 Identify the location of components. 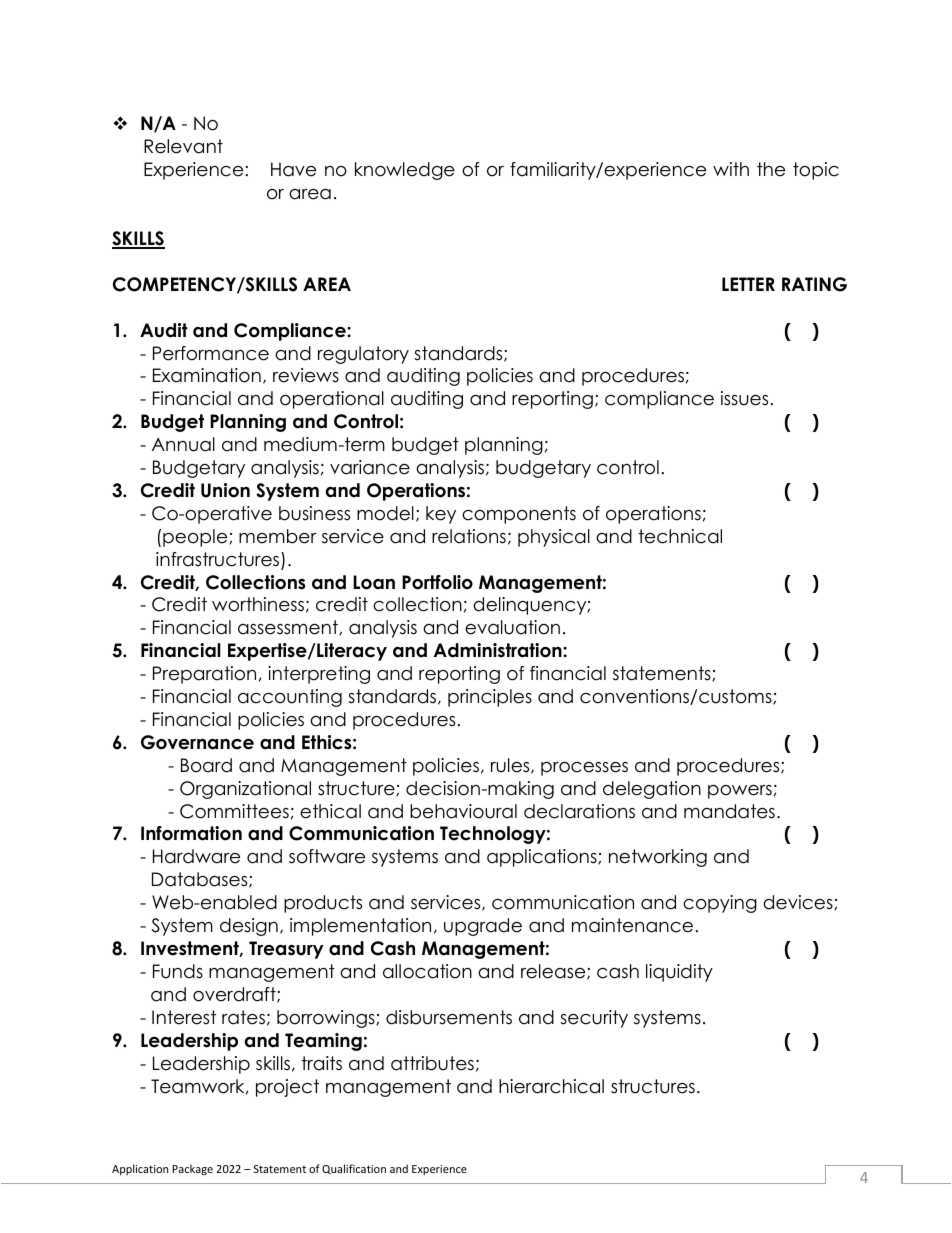
(519, 515).
